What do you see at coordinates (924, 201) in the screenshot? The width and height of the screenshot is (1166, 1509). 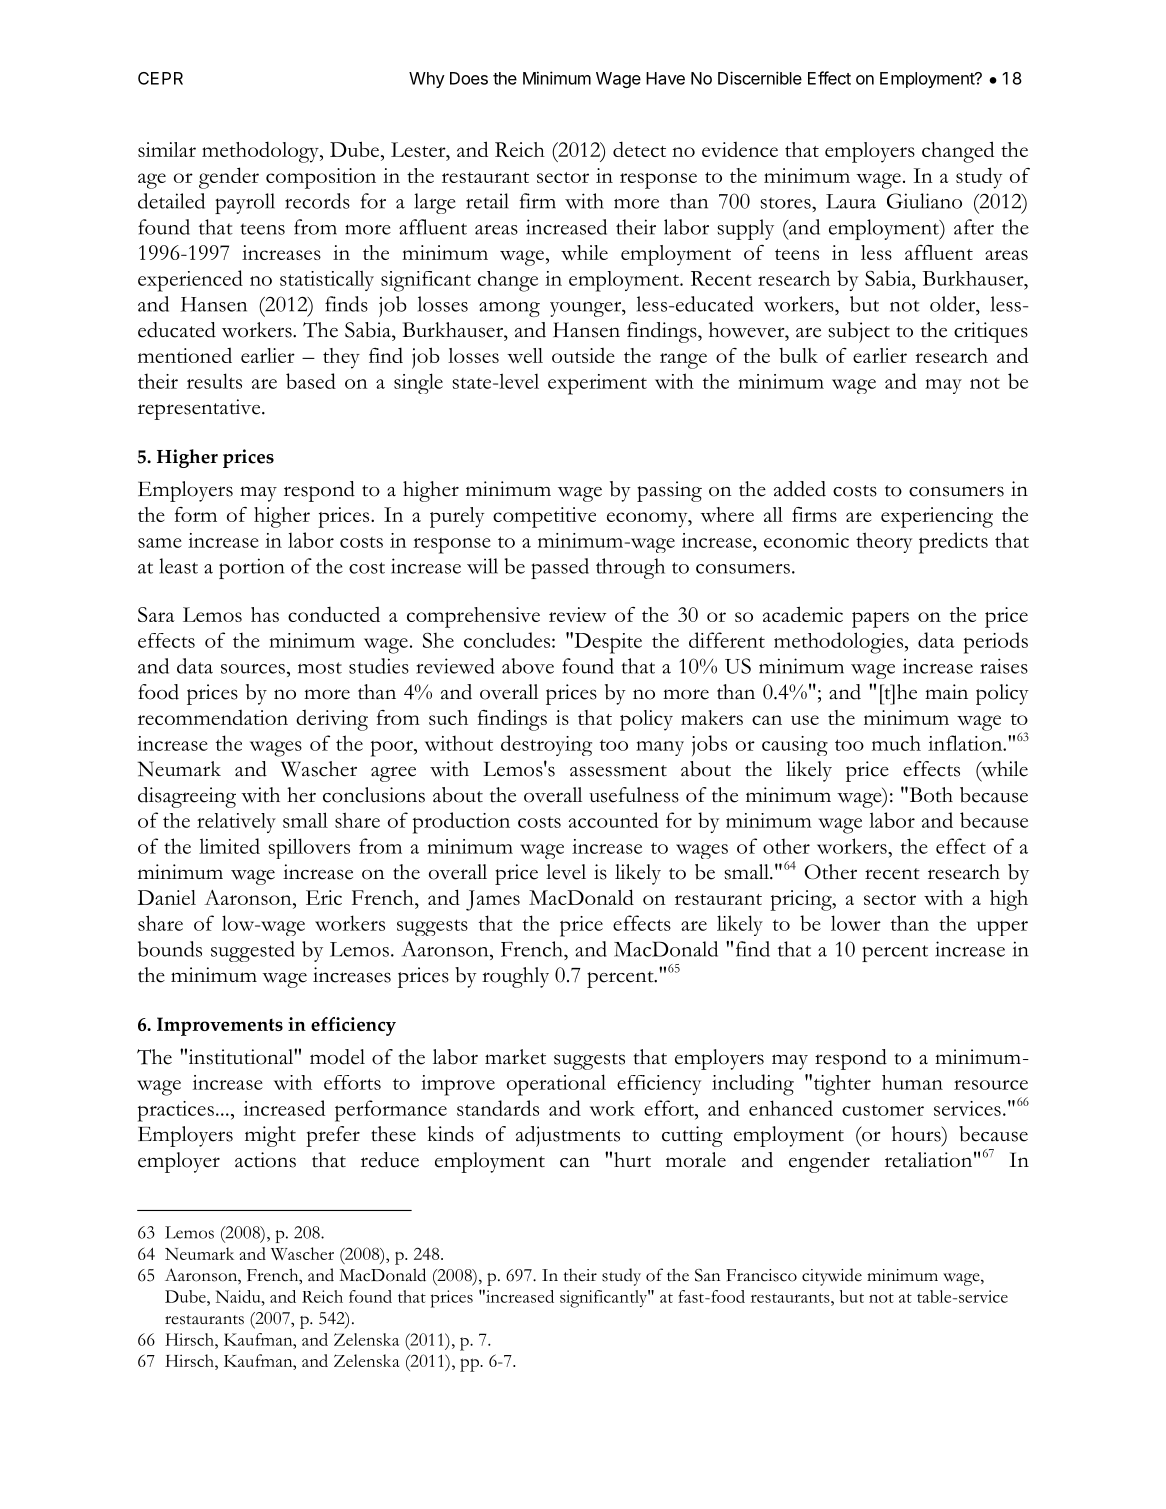 I see `Giuliano` at bounding box center [924, 201].
